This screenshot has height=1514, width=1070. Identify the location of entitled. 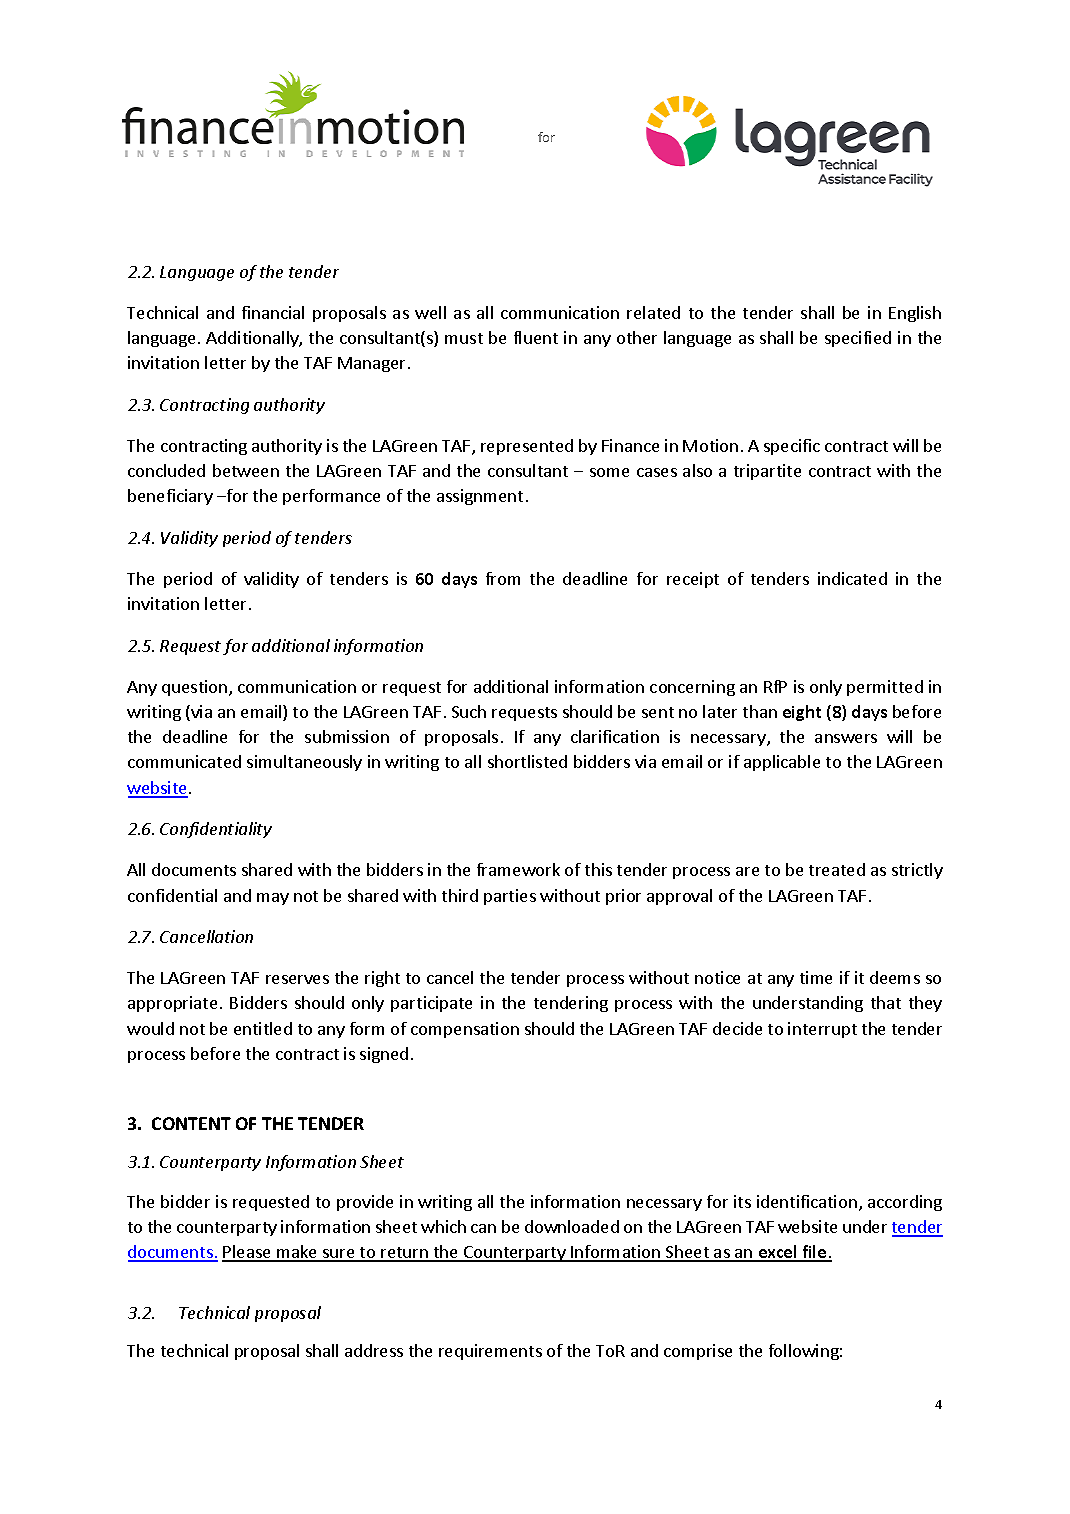
(263, 1028).
